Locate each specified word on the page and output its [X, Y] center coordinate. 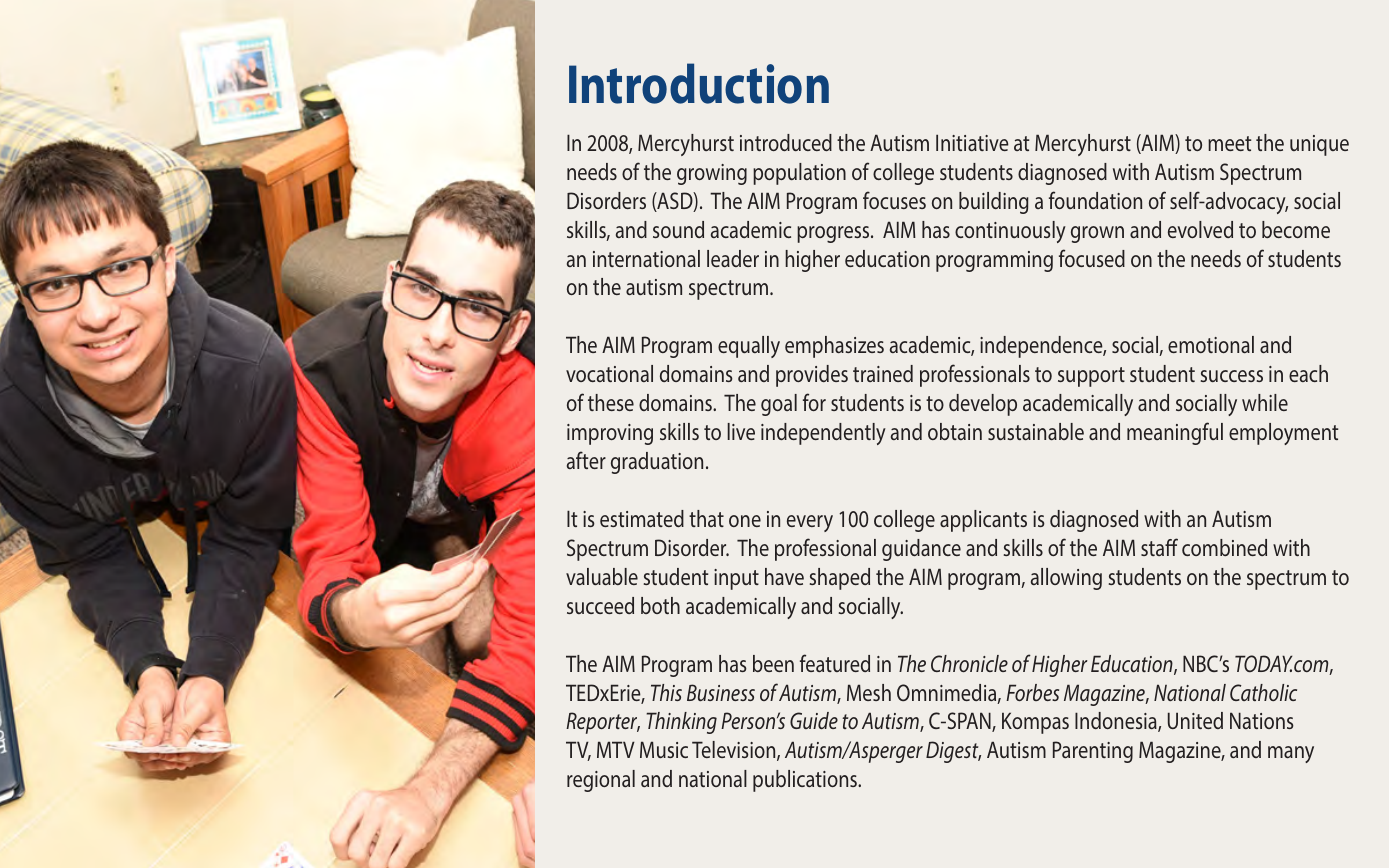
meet [1229, 143]
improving [610, 434]
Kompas [1035, 723]
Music [664, 749]
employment [1283, 434]
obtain [955, 431]
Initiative [972, 142]
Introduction [699, 83]
